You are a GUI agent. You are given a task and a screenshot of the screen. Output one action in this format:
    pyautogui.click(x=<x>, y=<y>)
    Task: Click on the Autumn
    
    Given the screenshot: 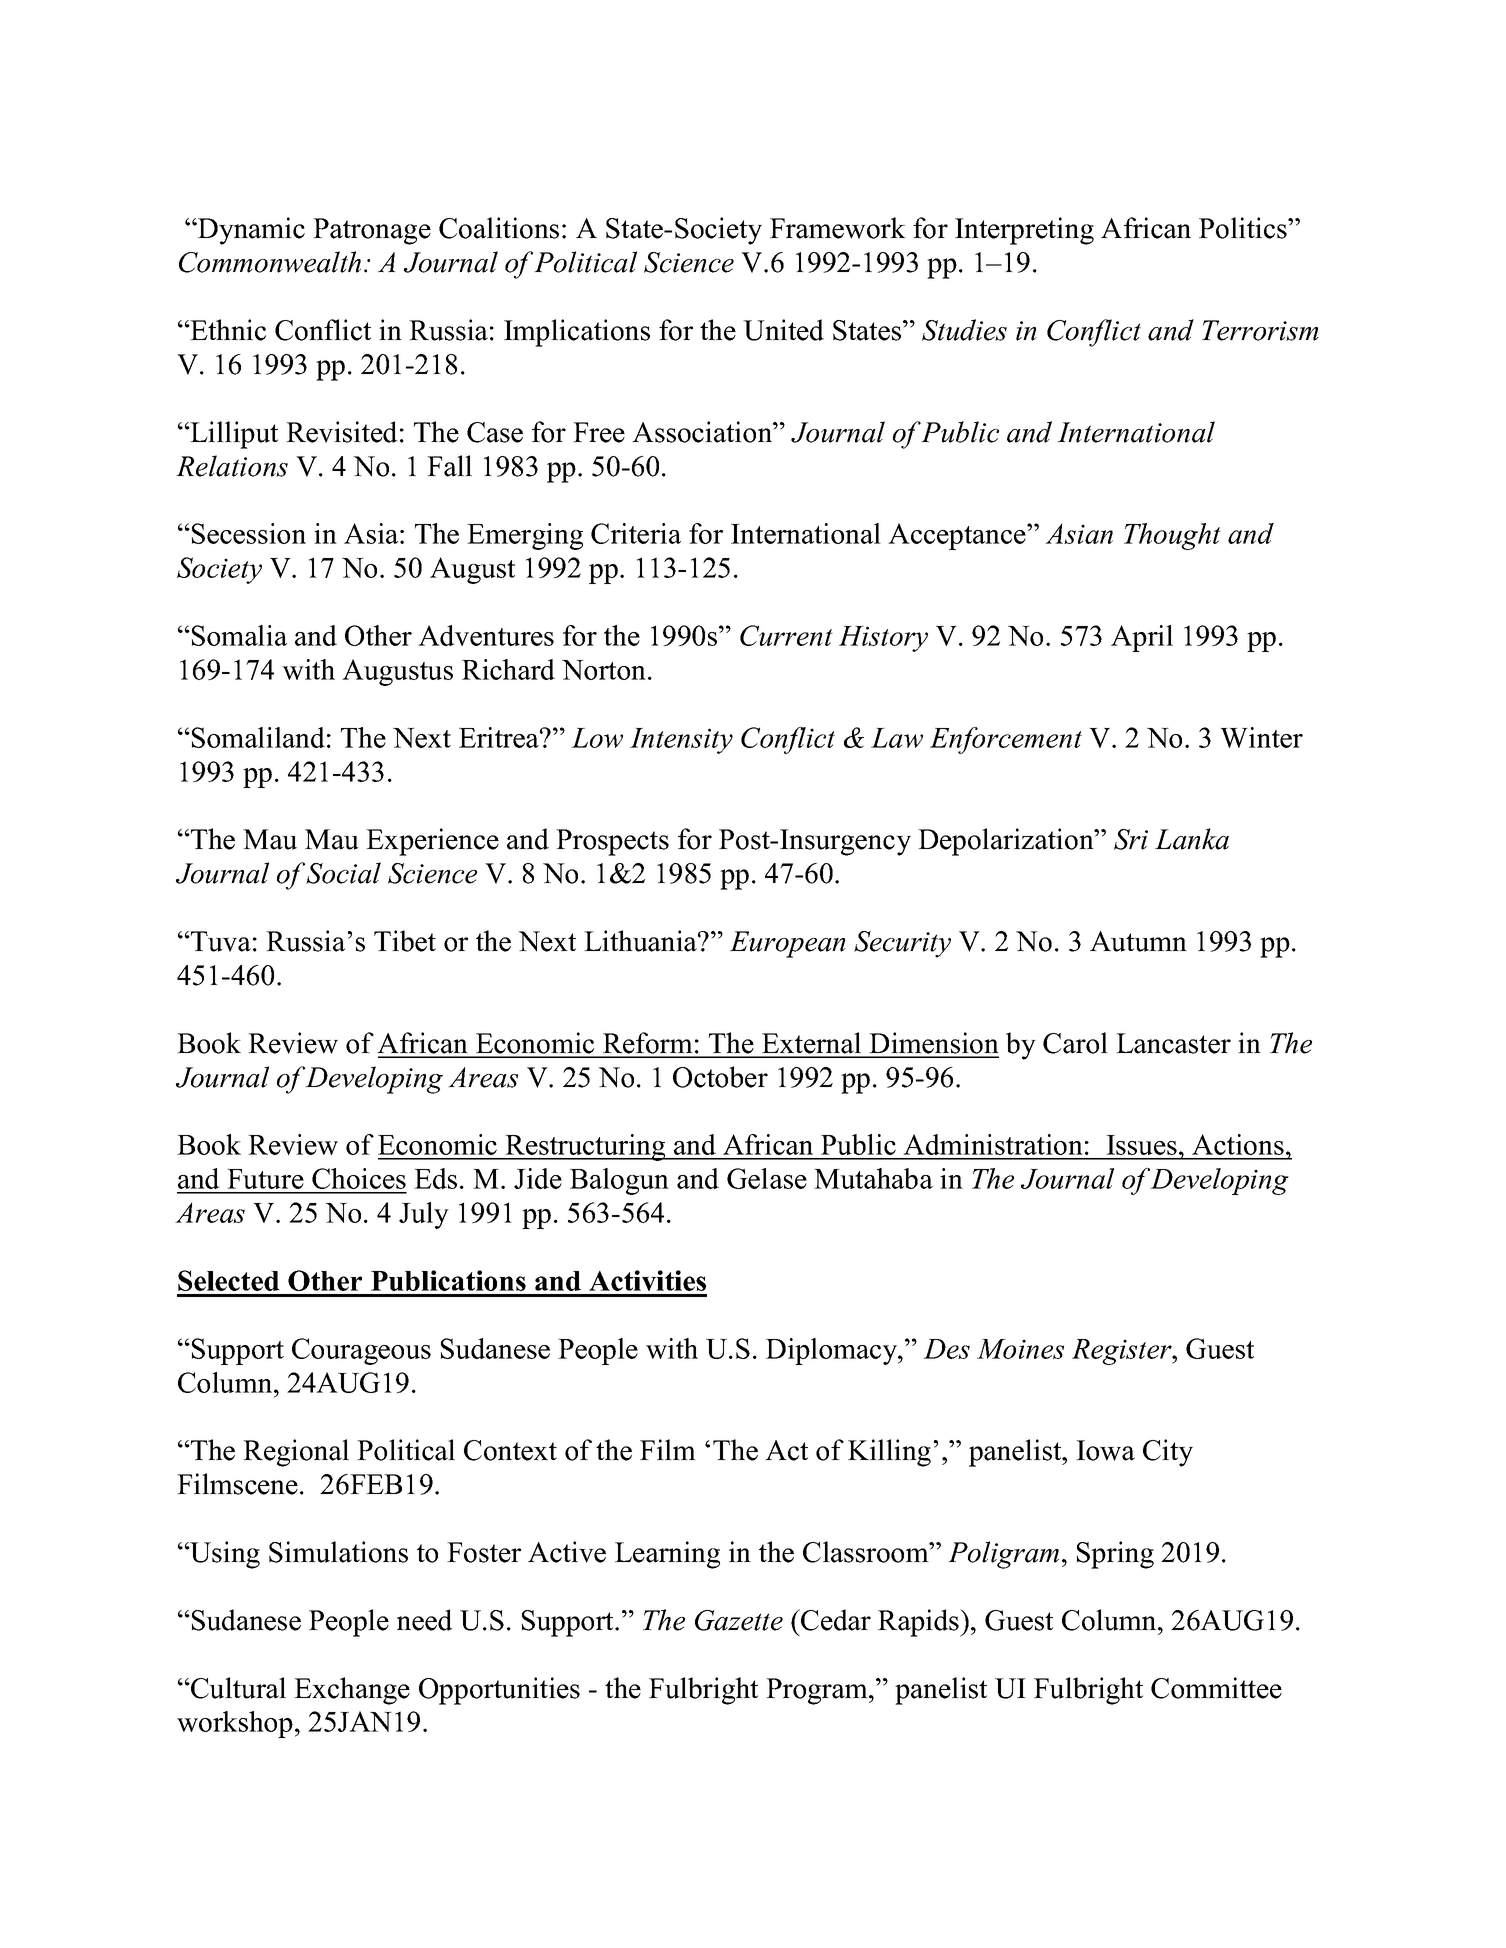 What is the action you would take?
    pyautogui.click(x=1138, y=941)
